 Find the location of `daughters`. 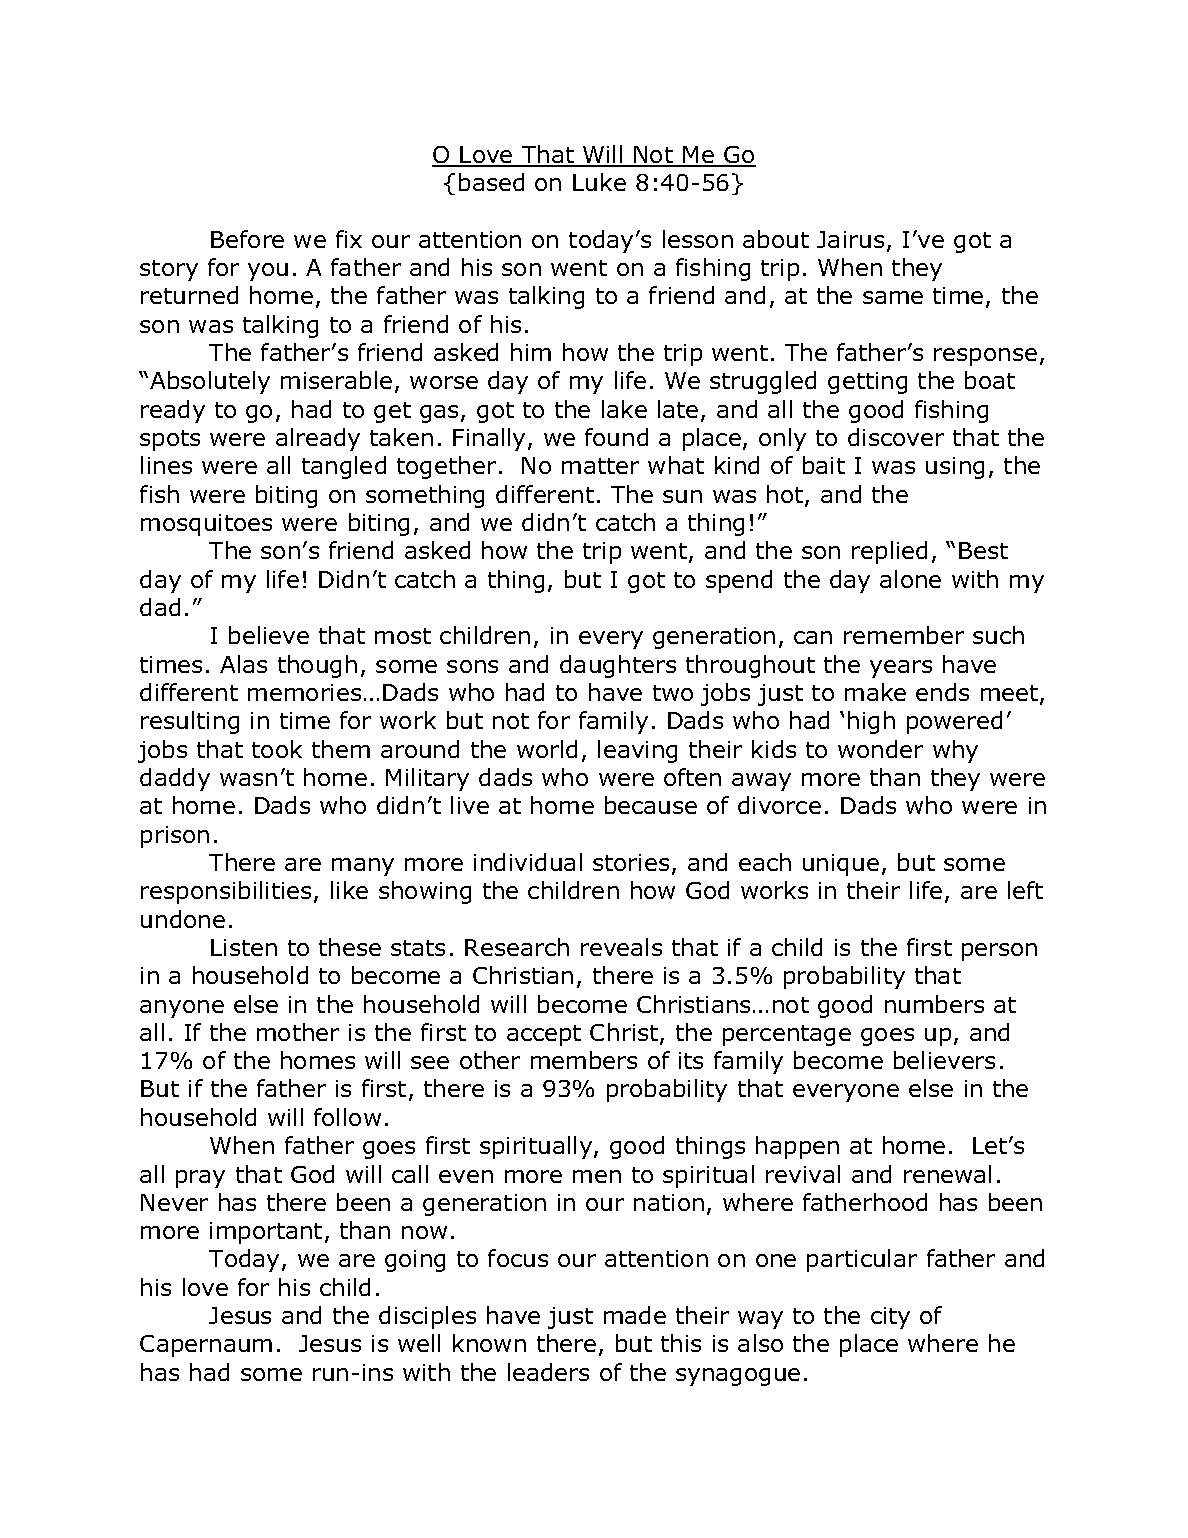

daughters is located at coordinates (618, 666).
